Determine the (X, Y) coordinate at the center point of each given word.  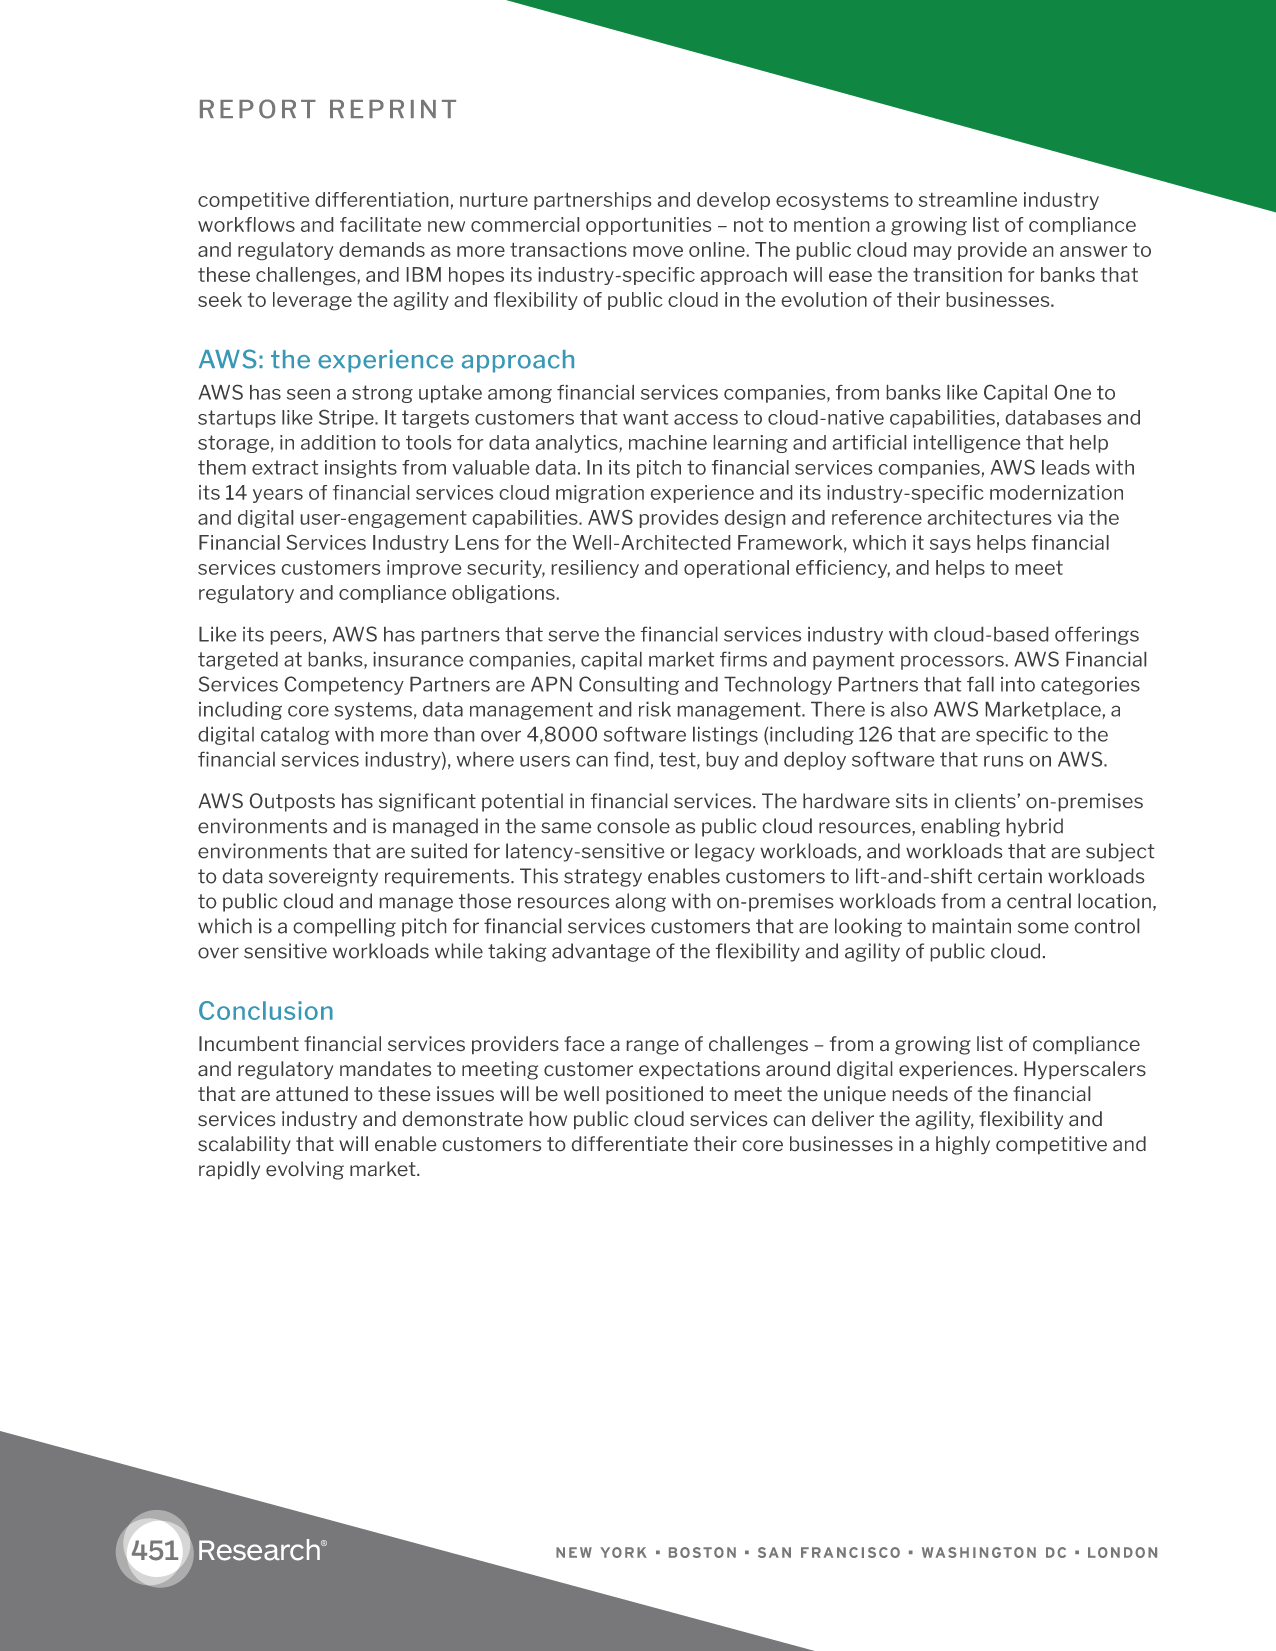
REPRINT (393, 109)
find (631, 759)
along (641, 902)
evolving (305, 1170)
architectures (990, 517)
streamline (968, 199)
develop (733, 201)
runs (1003, 761)
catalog (295, 736)
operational (736, 569)
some (1043, 928)
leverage (312, 301)
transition (957, 274)
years (278, 496)
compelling (344, 927)
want (645, 417)
